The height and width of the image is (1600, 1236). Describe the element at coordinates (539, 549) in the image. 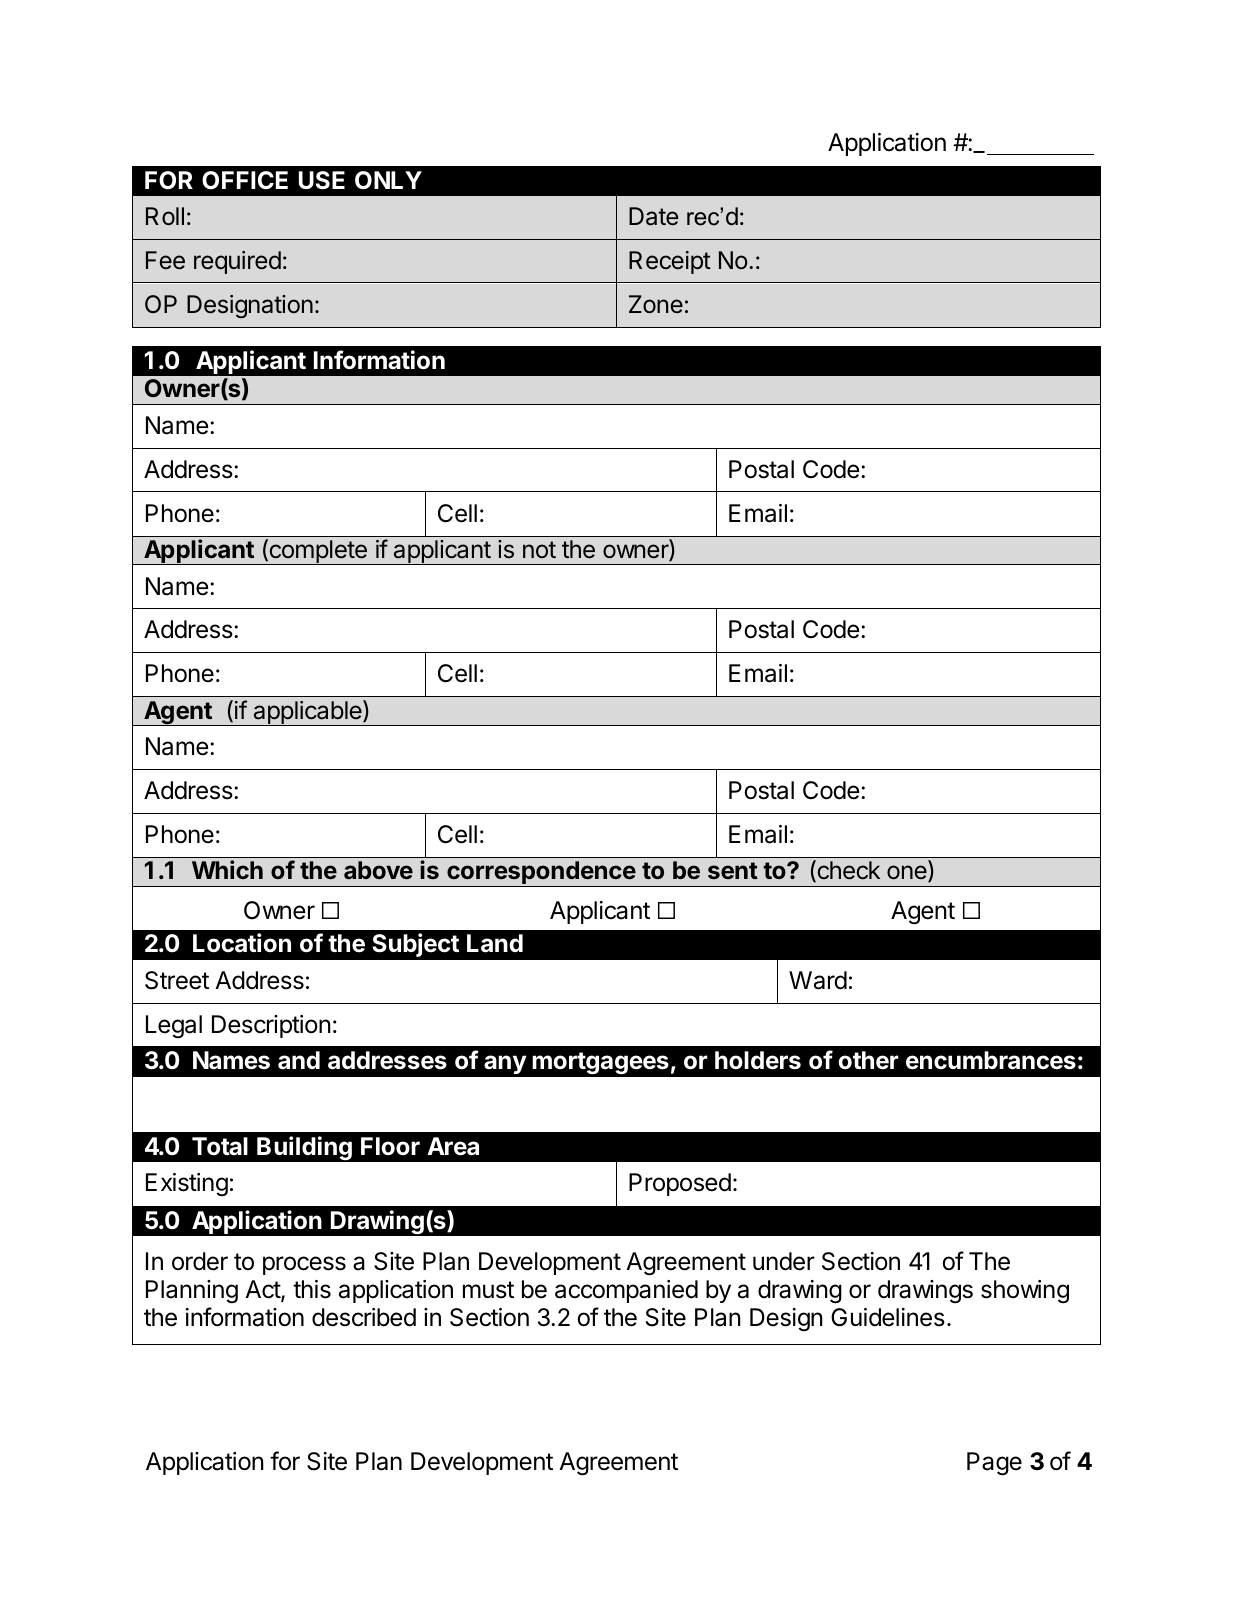

I see `not` at that location.
